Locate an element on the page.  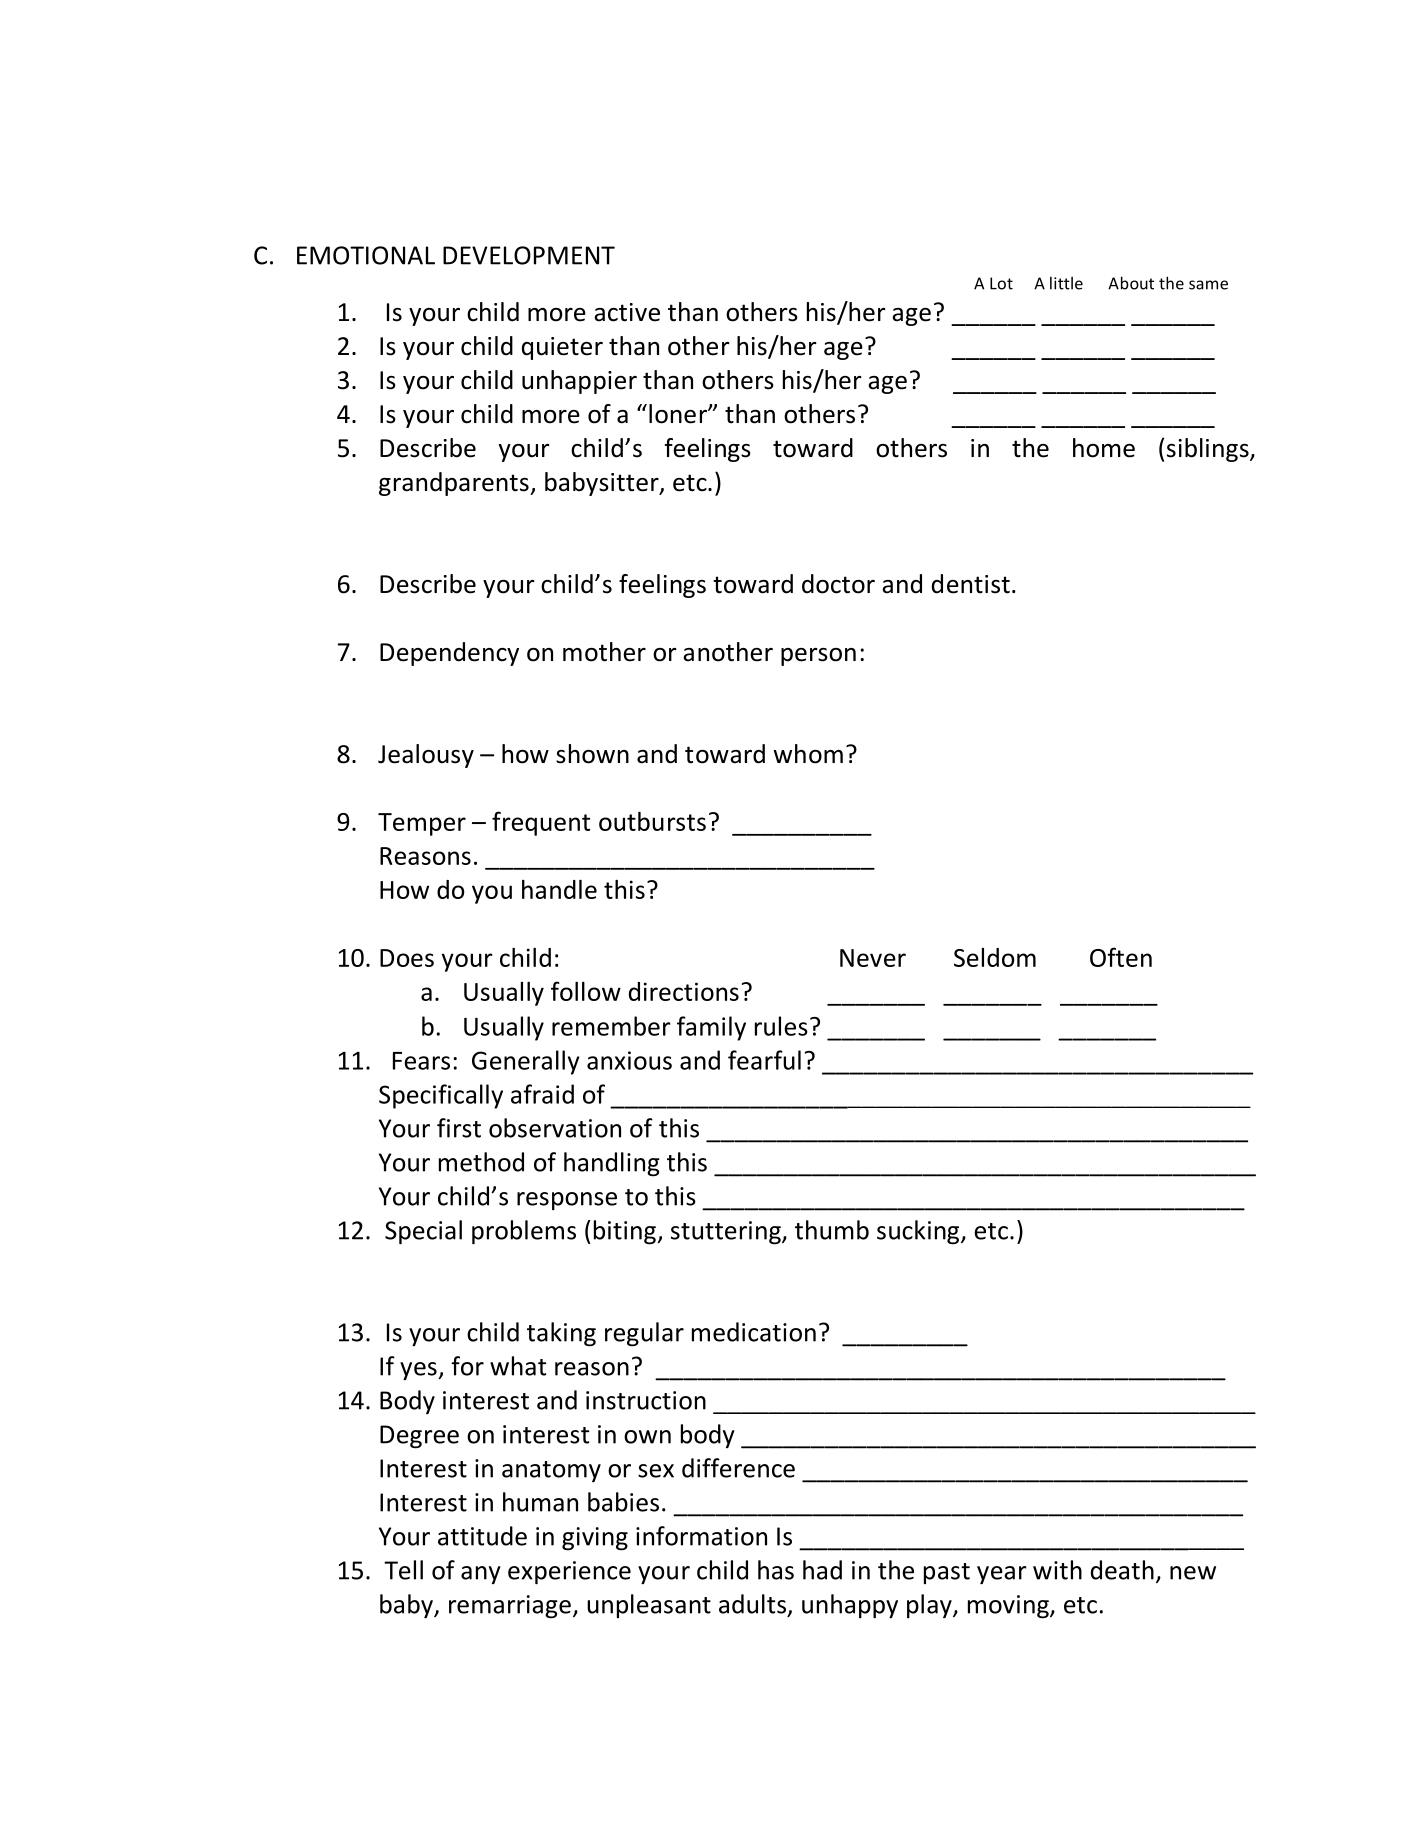
About is located at coordinates (1131, 283).
